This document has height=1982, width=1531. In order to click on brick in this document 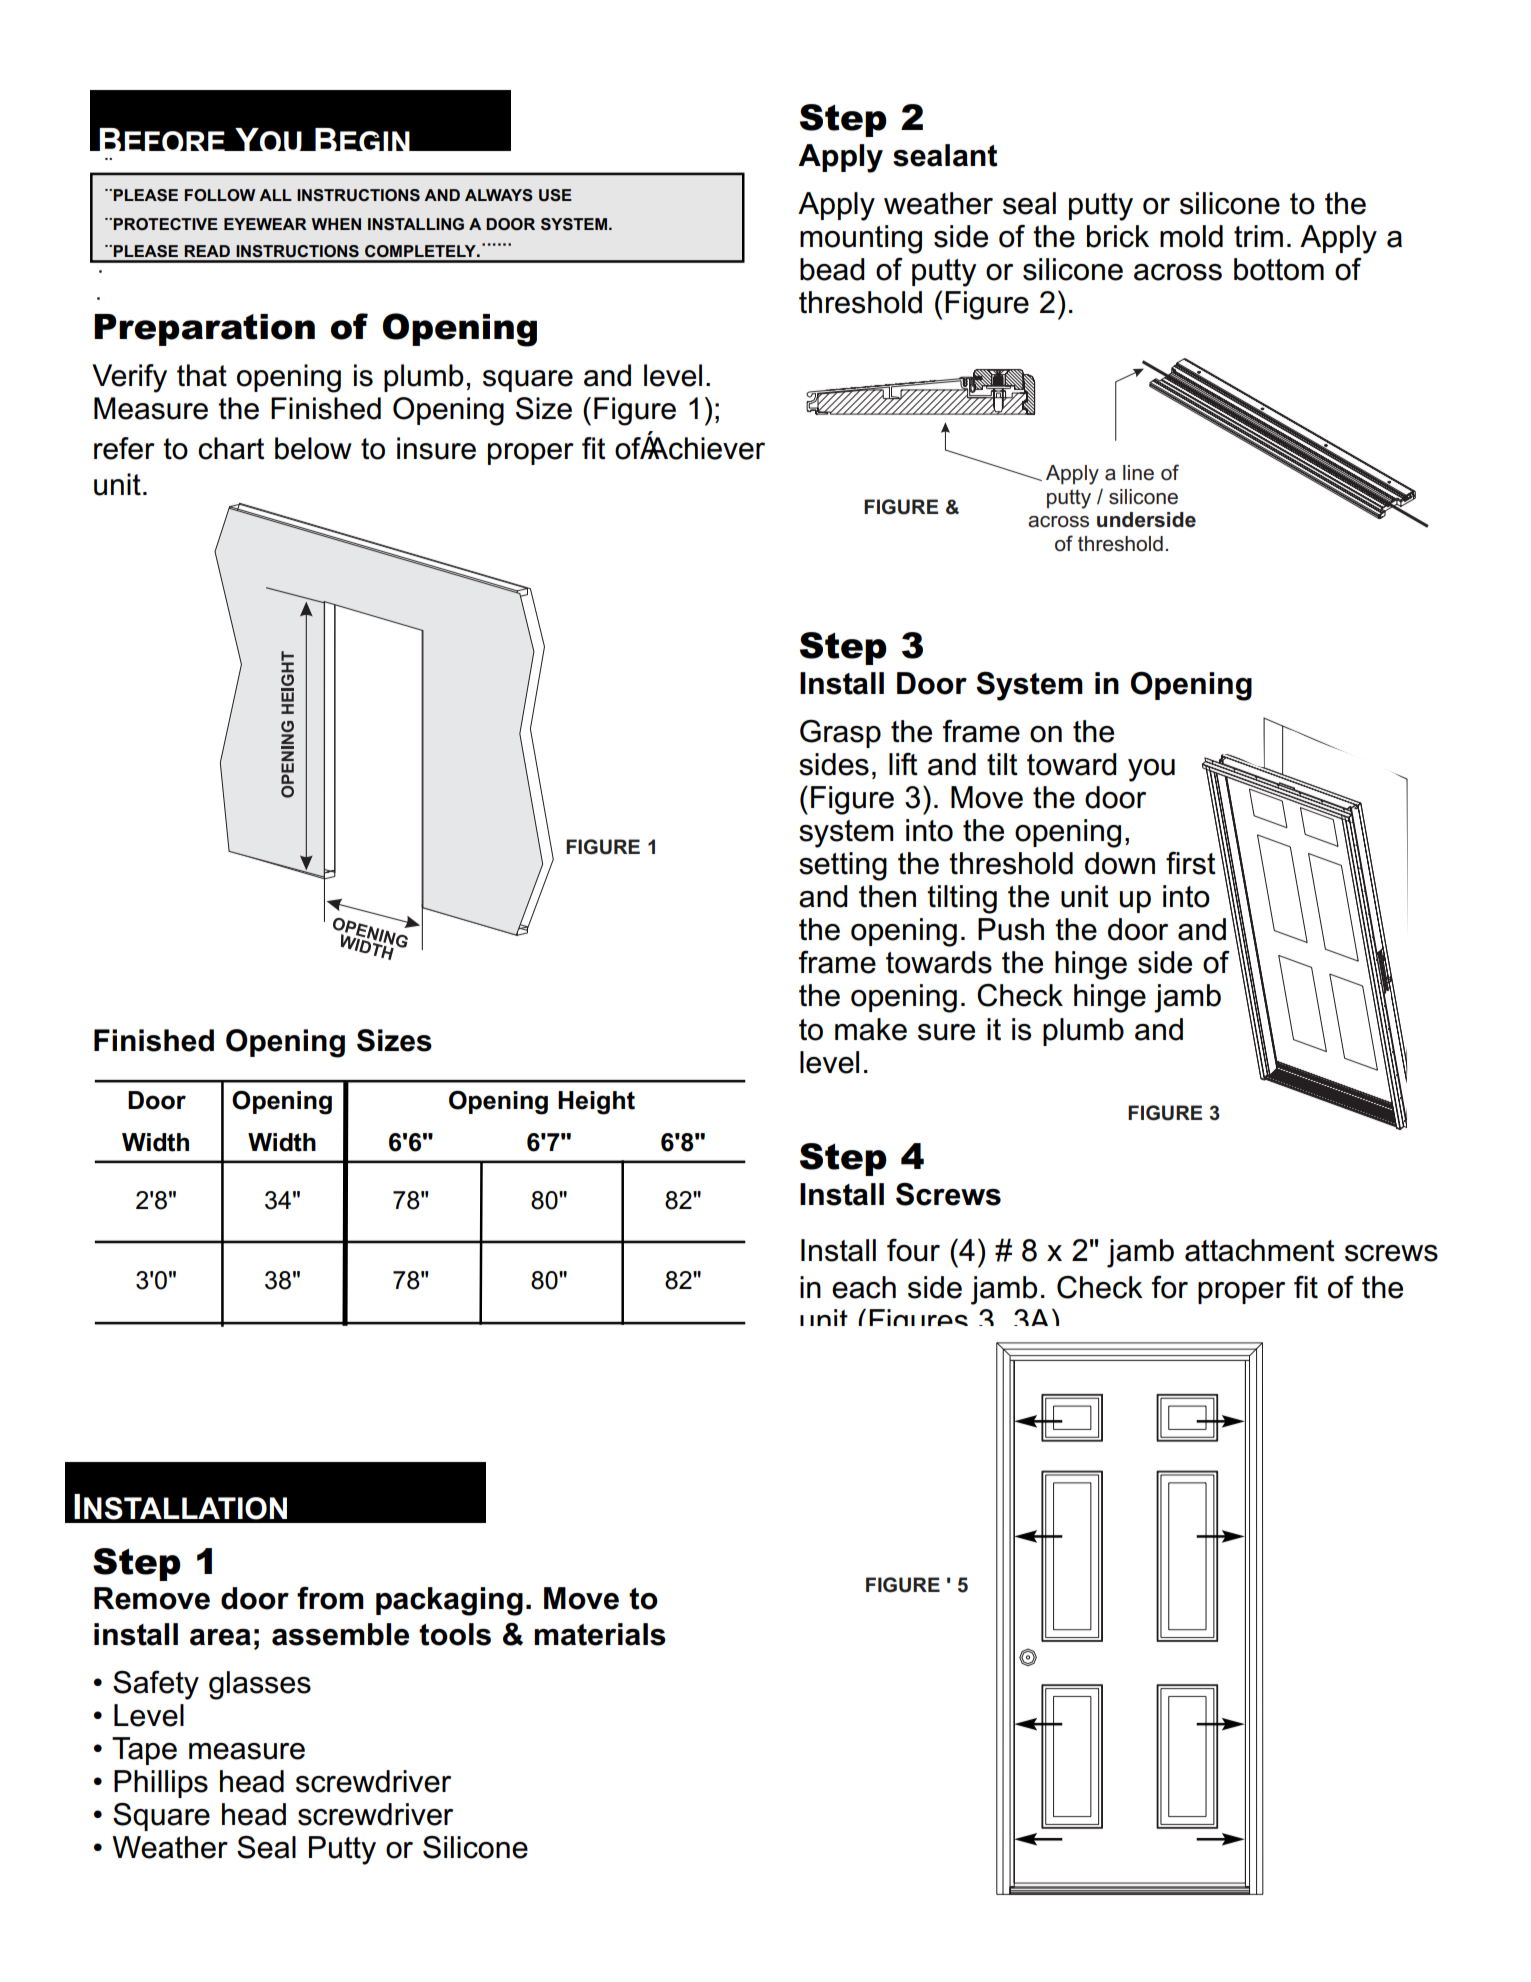, I will do `click(1118, 236)`.
